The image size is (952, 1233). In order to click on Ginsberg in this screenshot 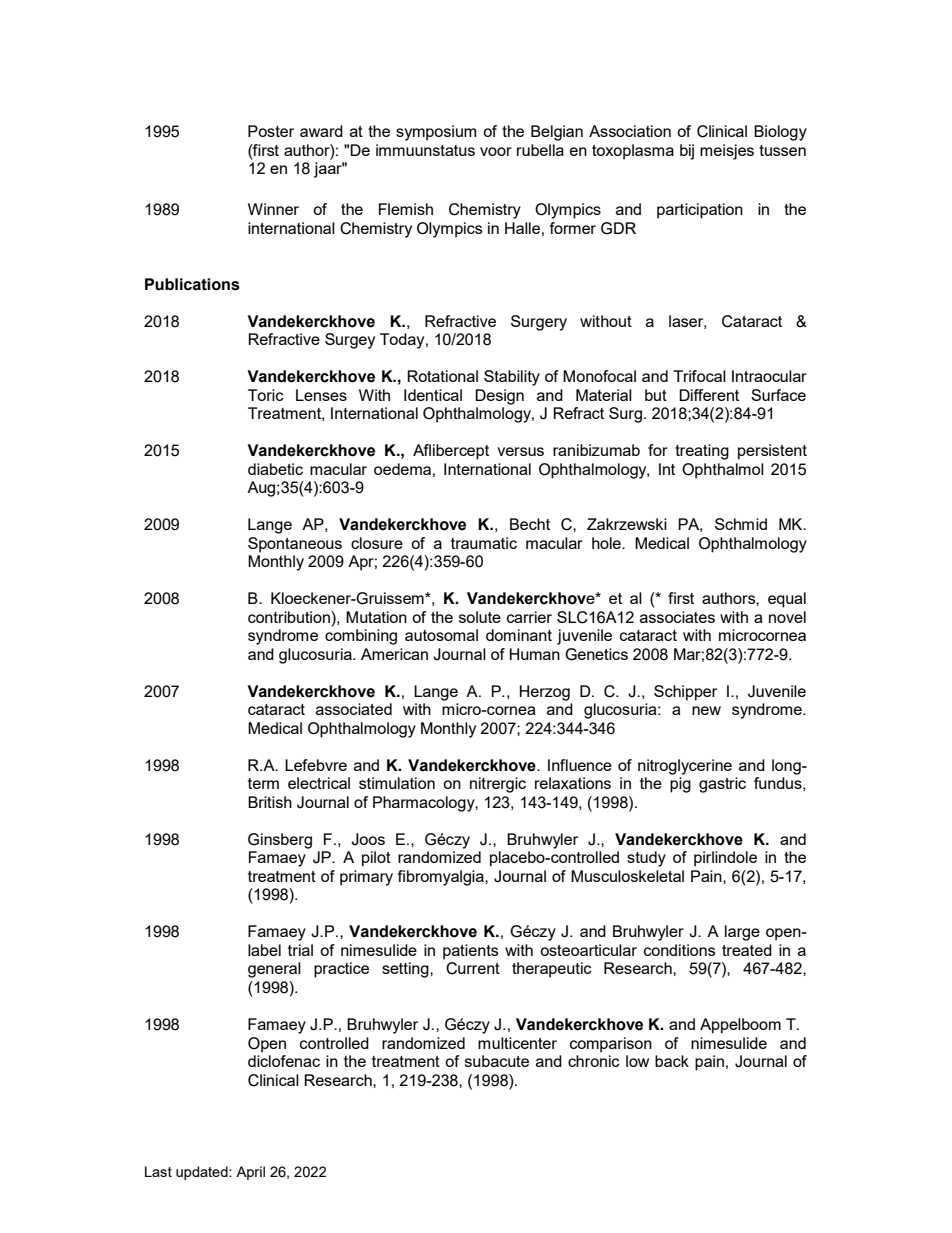, I will do `click(280, 841)`.
